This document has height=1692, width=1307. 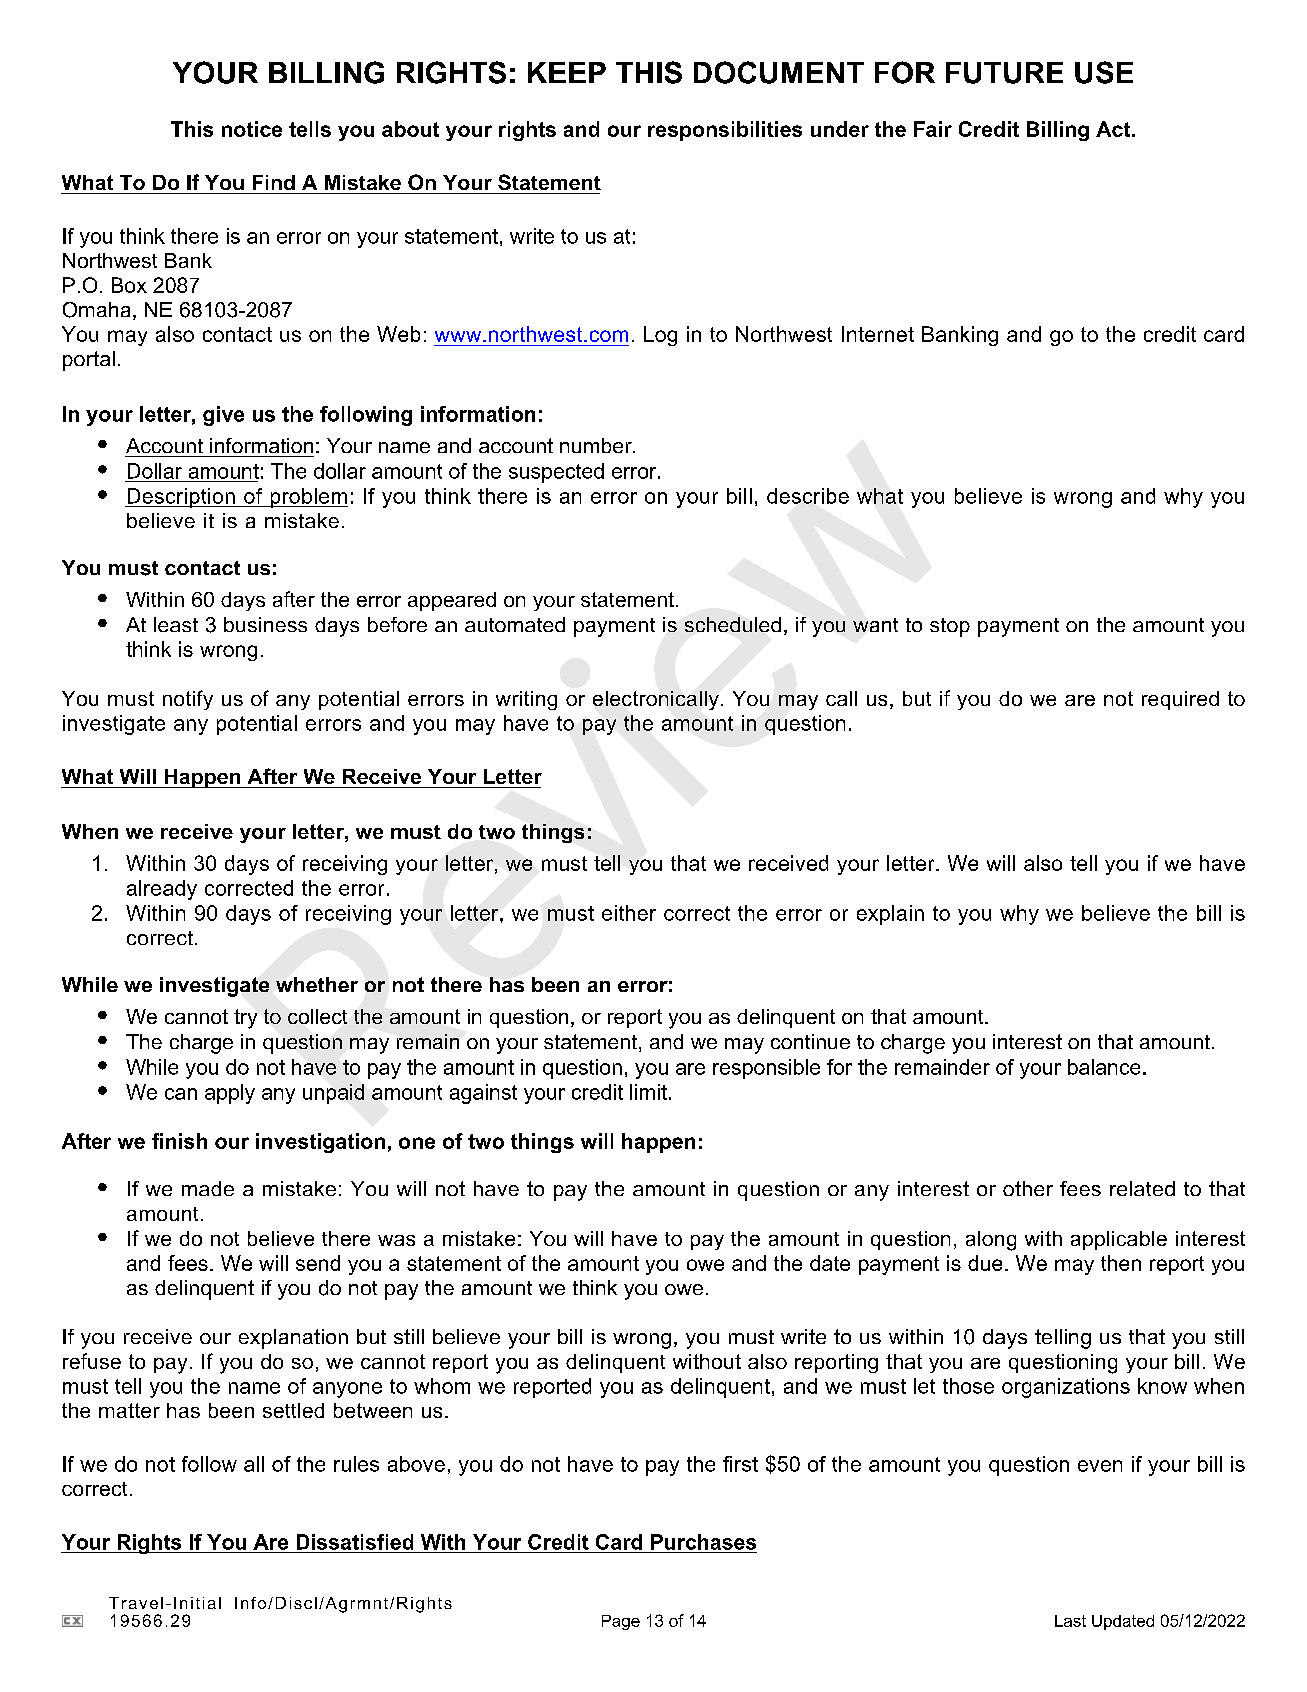 What do you see at coordinates (648, 1092) in the document?
I see `limit` at bounding box center [648, 1092].
